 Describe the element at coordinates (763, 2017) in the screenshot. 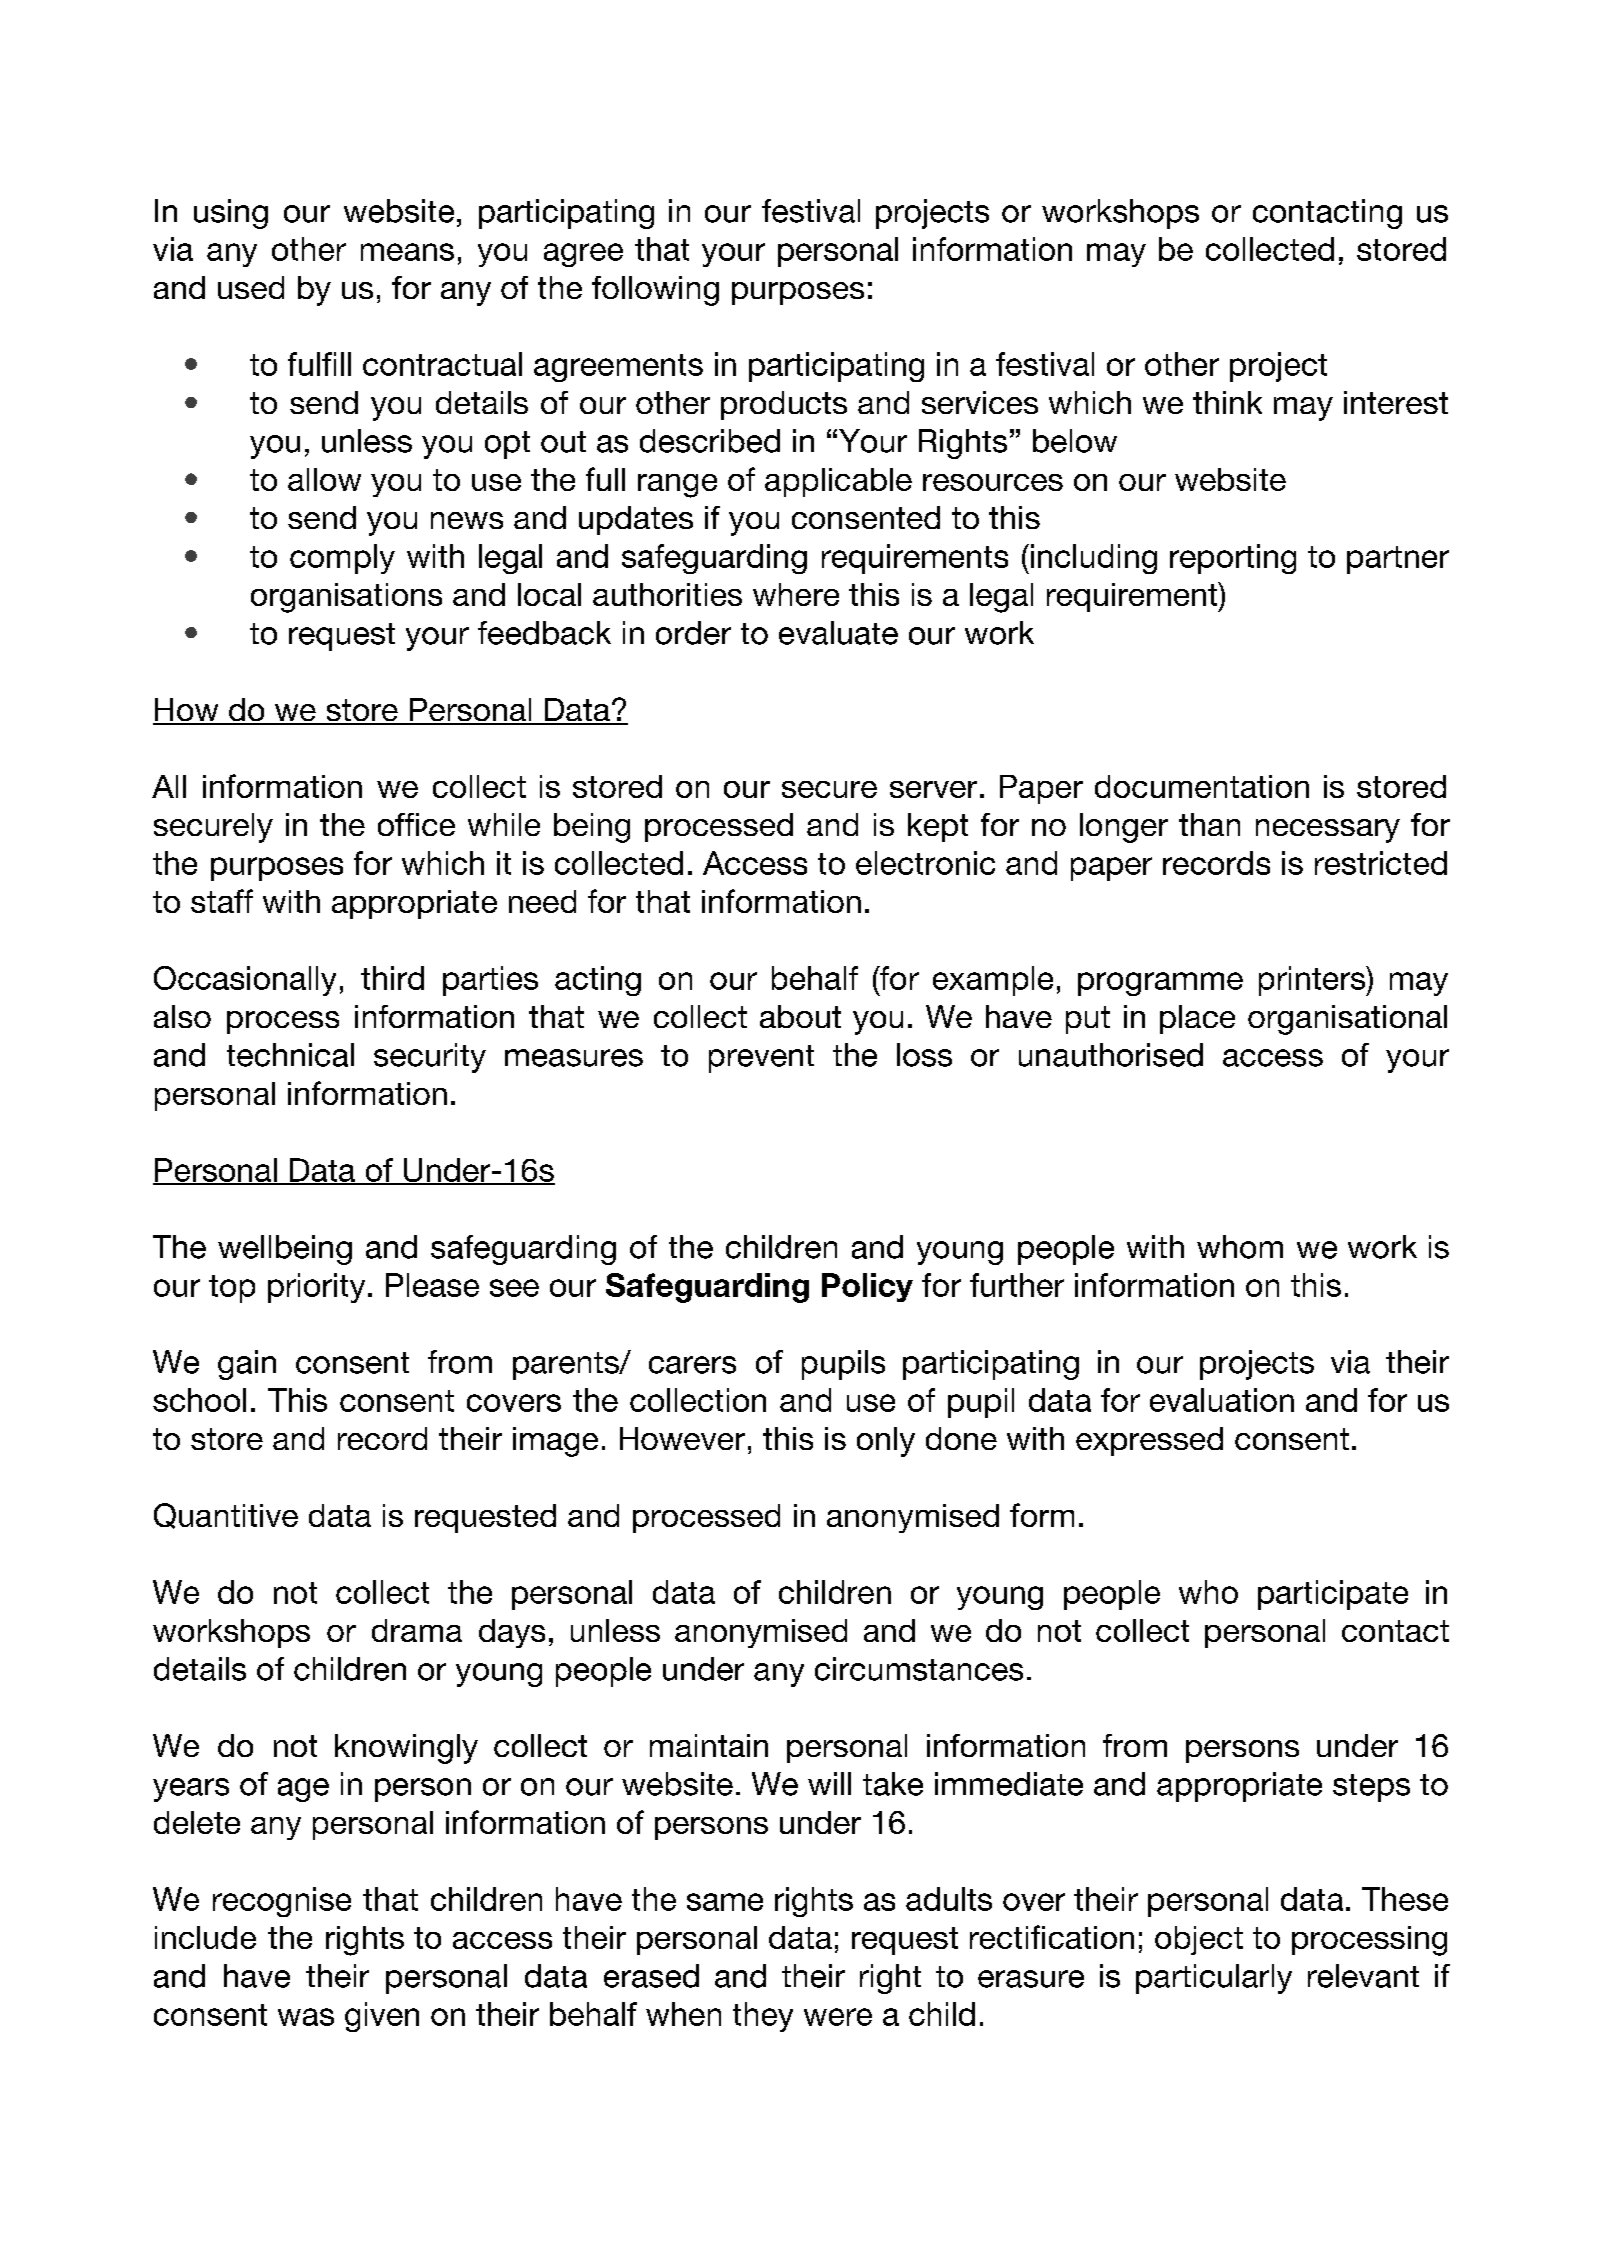

I see `they` at that location.
